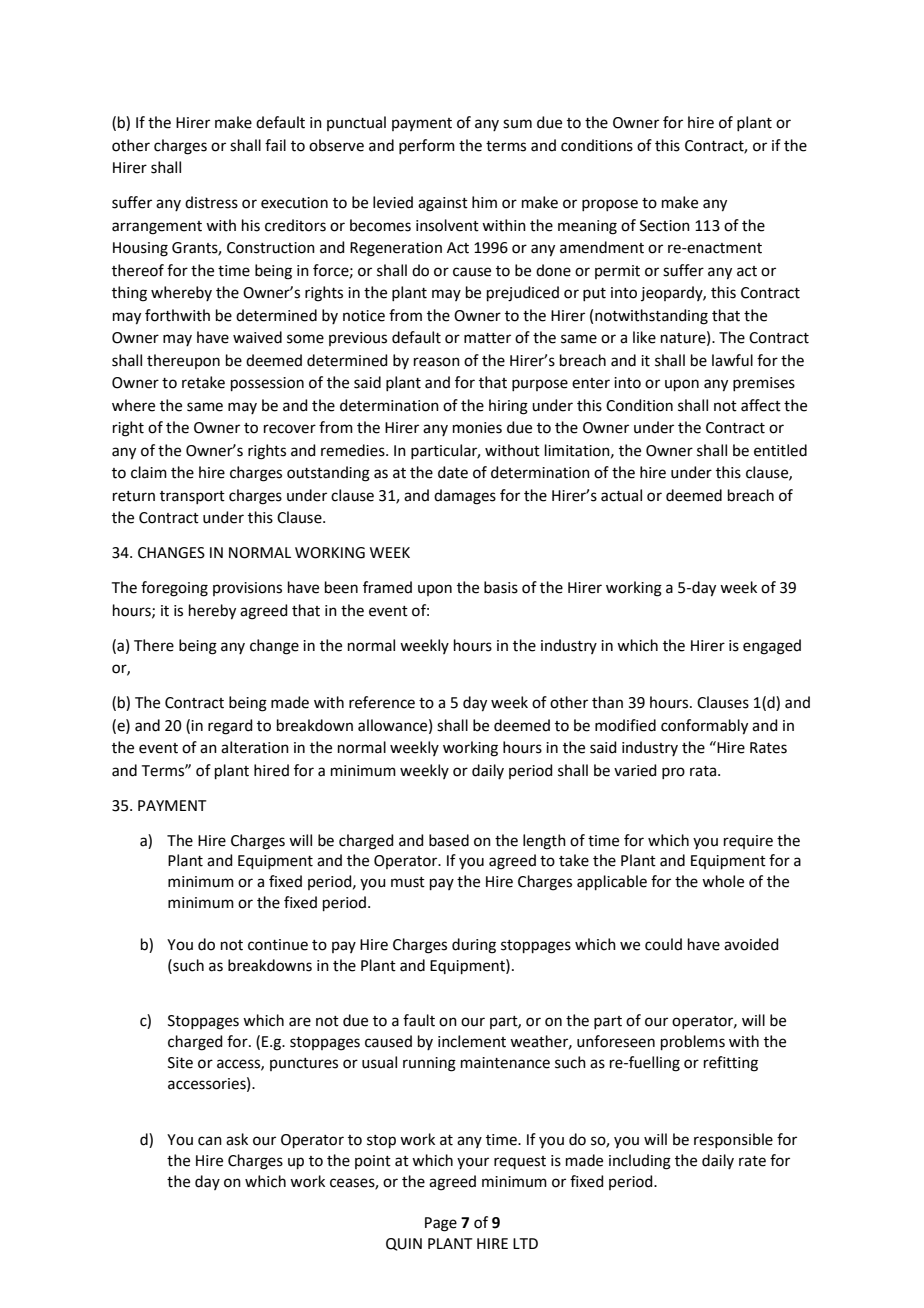  I want to click on reference, so click(382, 702).
